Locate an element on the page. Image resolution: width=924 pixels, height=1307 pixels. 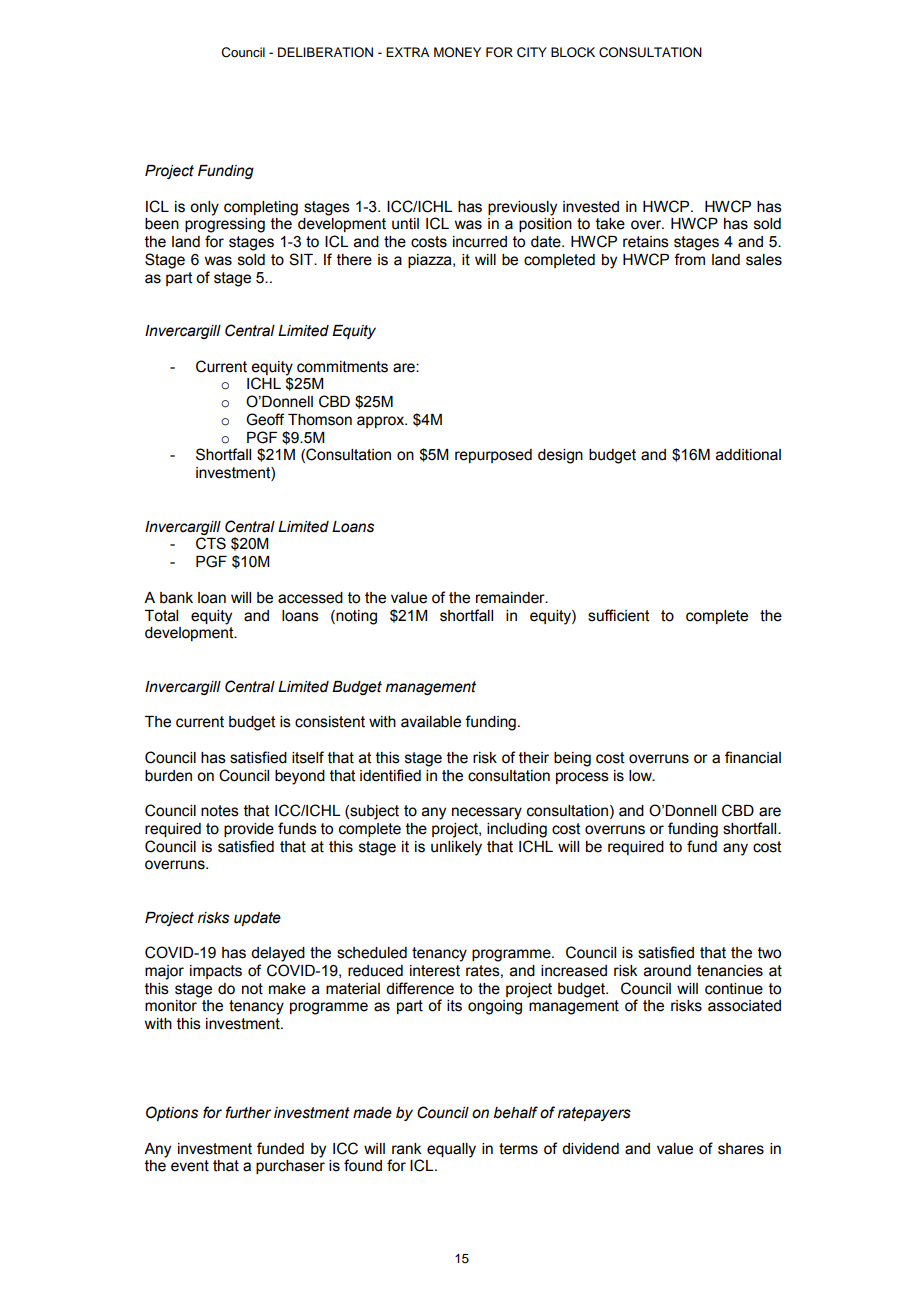
DELIBERATION is located at coordinates (325, 52).
